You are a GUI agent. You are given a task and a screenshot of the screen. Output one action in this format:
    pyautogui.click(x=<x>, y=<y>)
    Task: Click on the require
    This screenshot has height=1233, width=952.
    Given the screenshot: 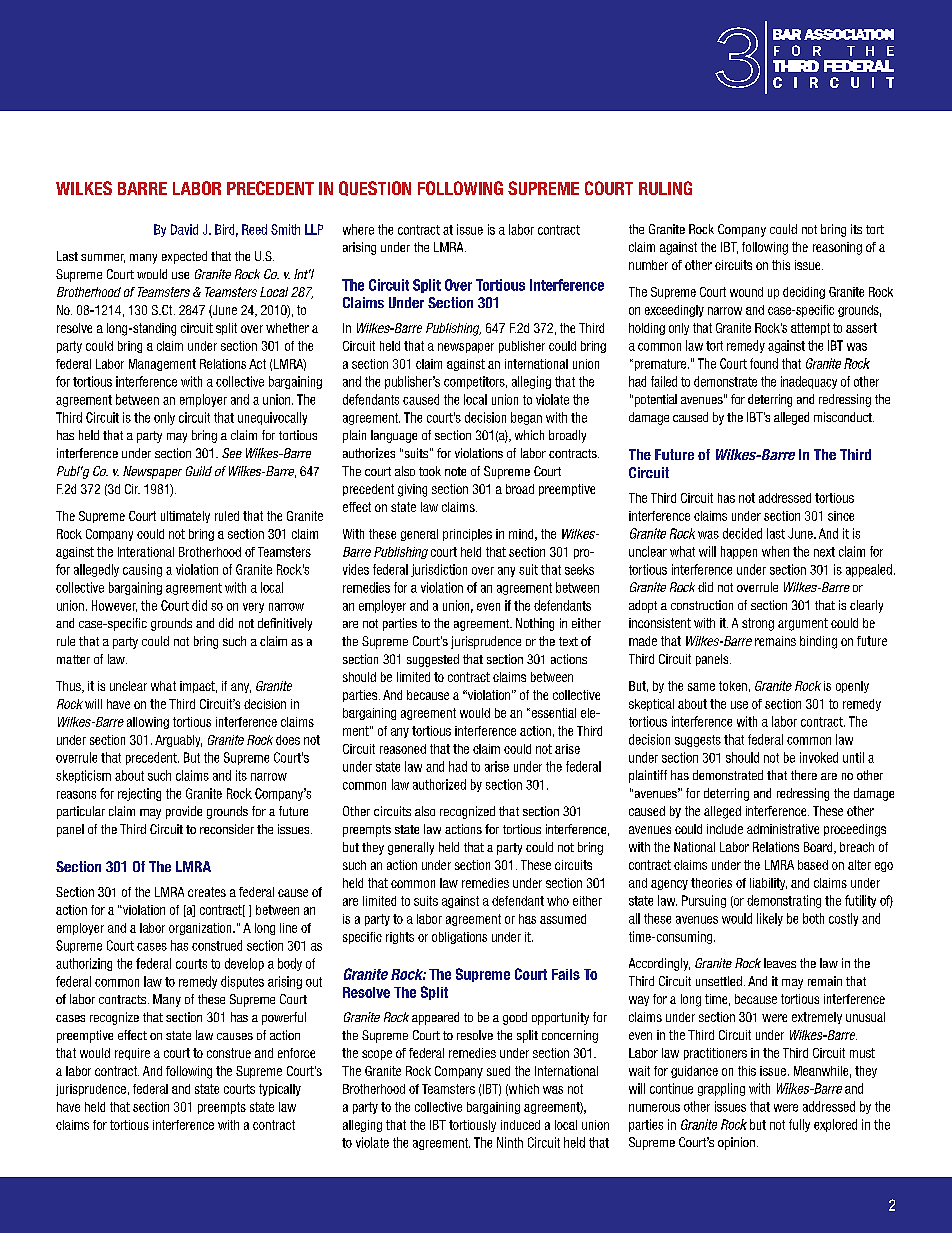 What is the action you would take?
    pyautogui.click(x=132, y=1054)
